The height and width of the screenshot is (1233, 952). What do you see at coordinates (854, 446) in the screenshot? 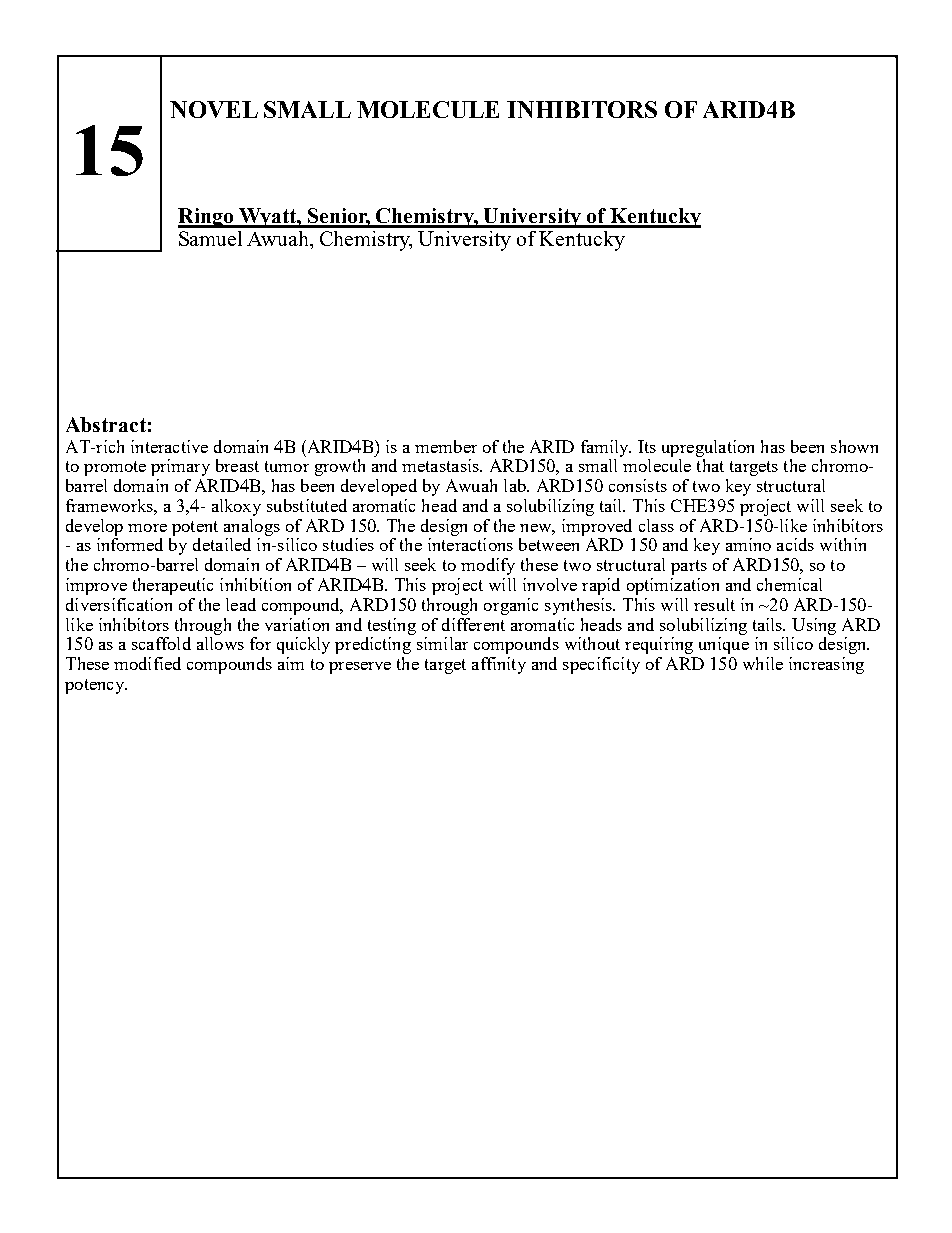
I see `shown` at bounding box center [854, 446].
